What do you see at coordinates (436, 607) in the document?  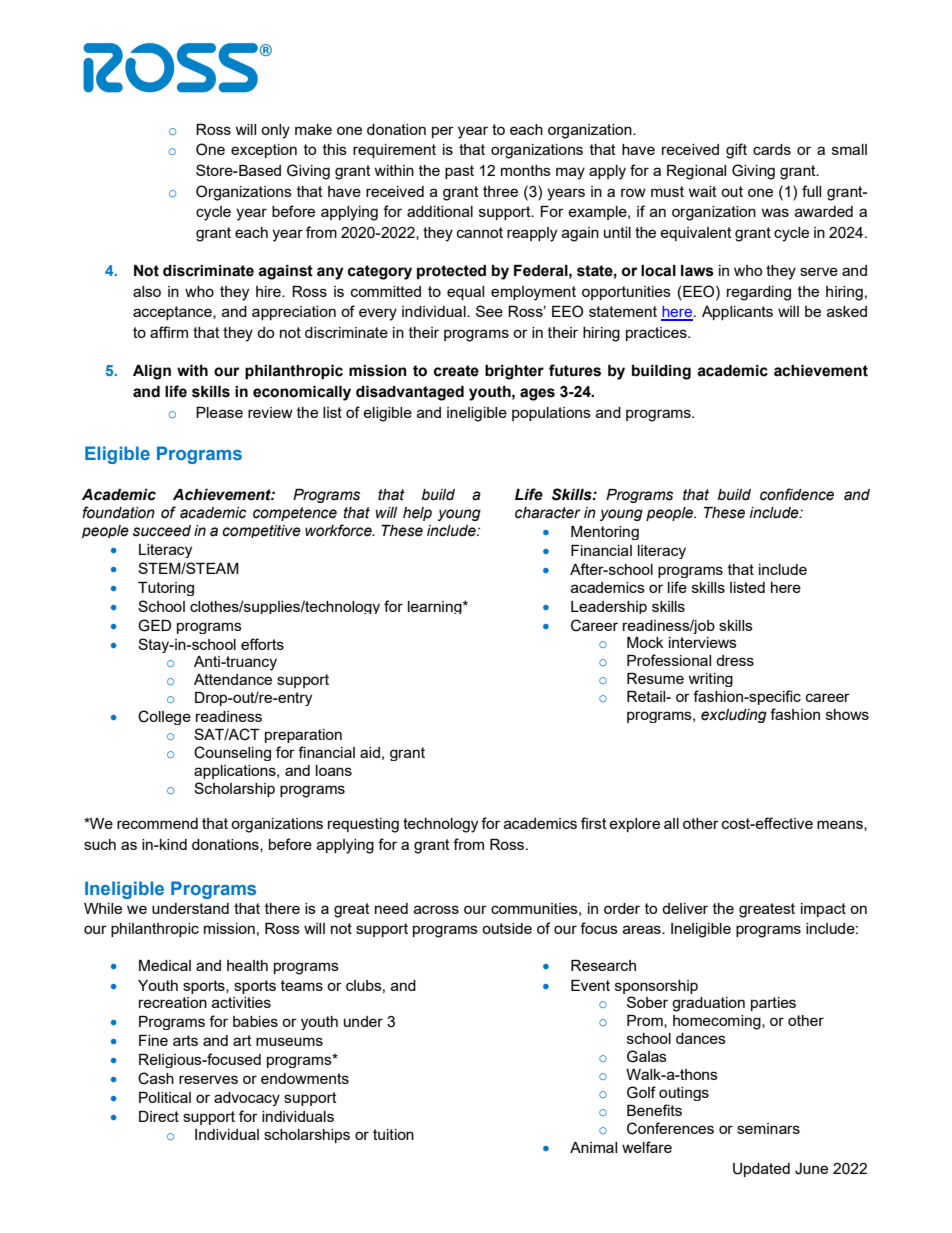 I see `learning` at bounding box center [436, 607].
